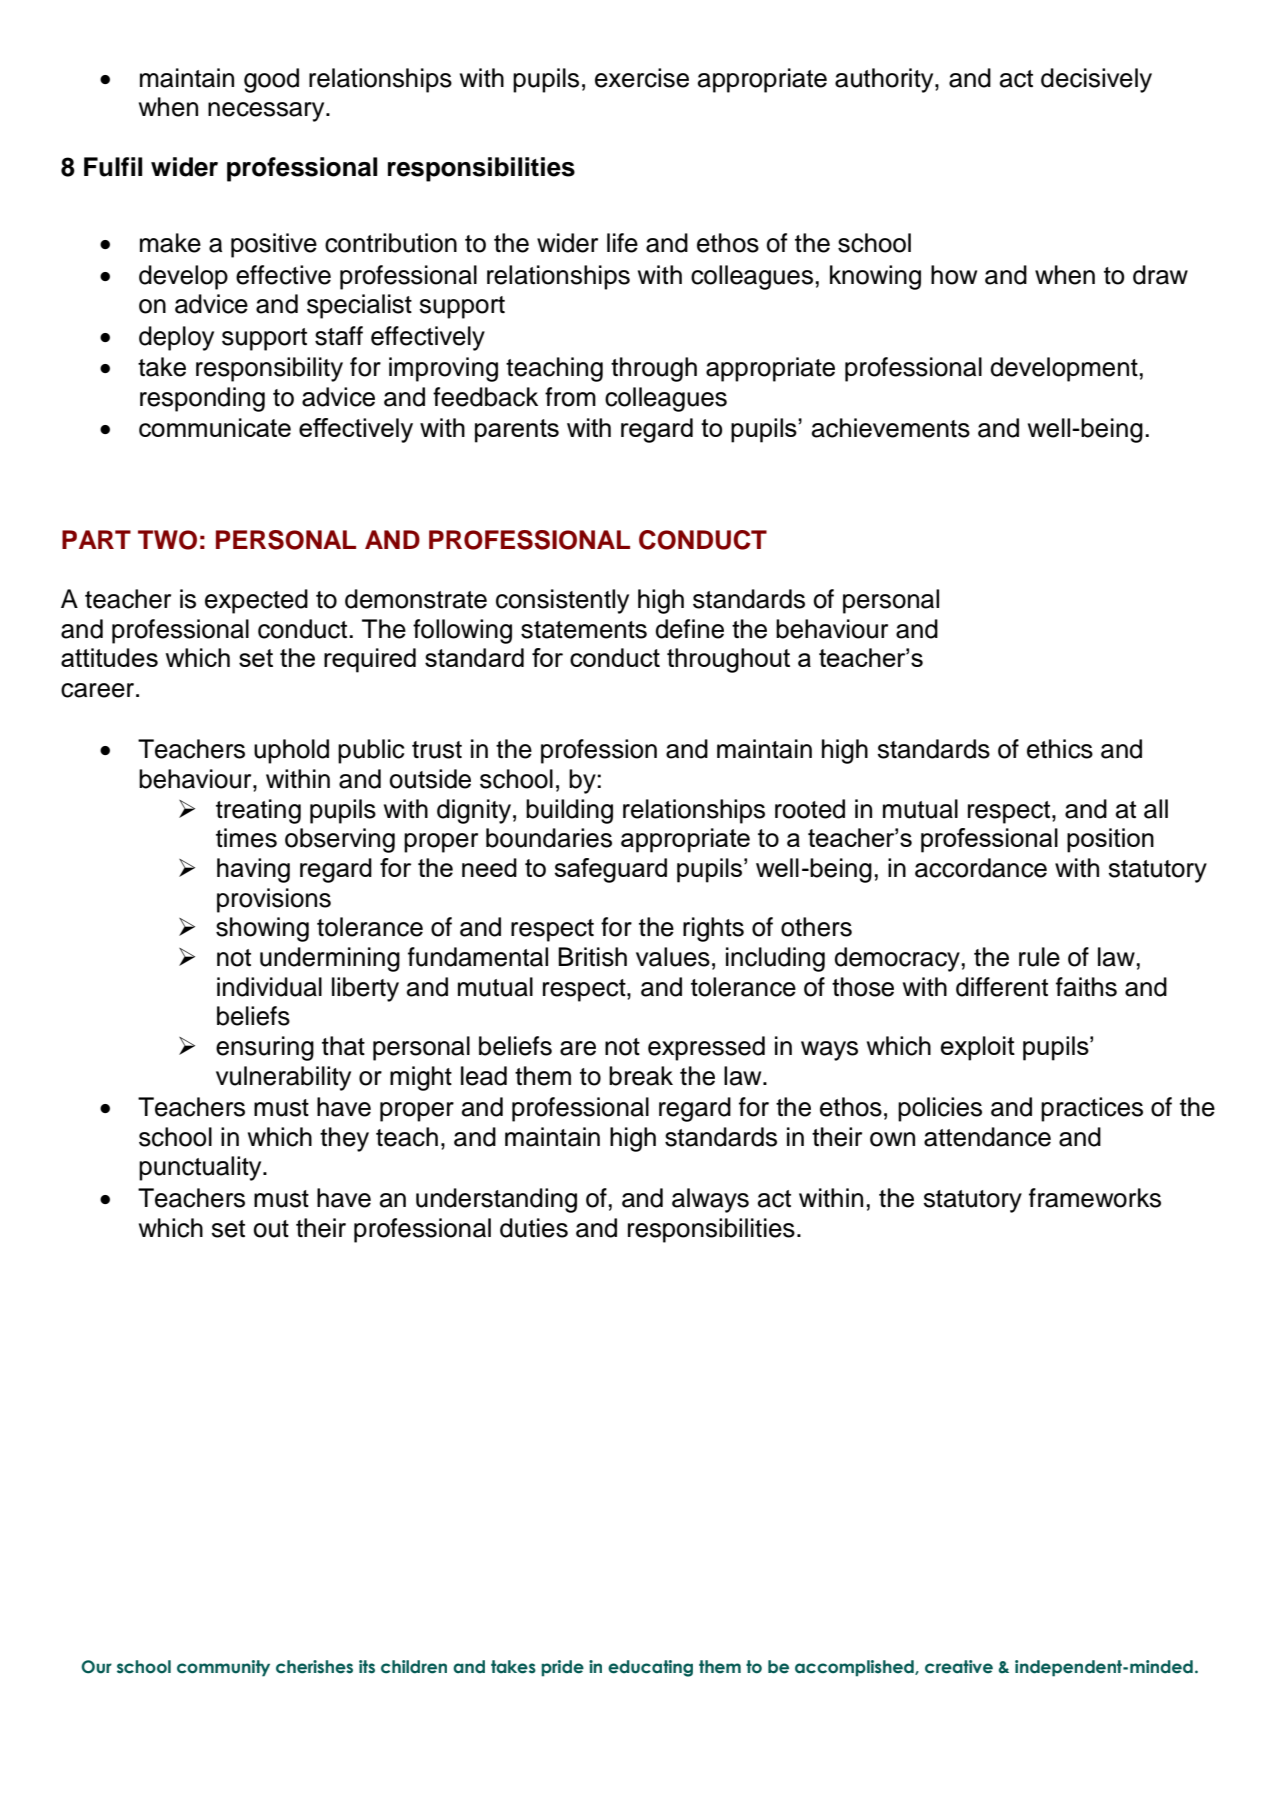 The image size is (1280, 1811). What do you see at coordinates (1060, 749) in the screenshot?
I see `ethics` at bounding box center [1060, 749].
